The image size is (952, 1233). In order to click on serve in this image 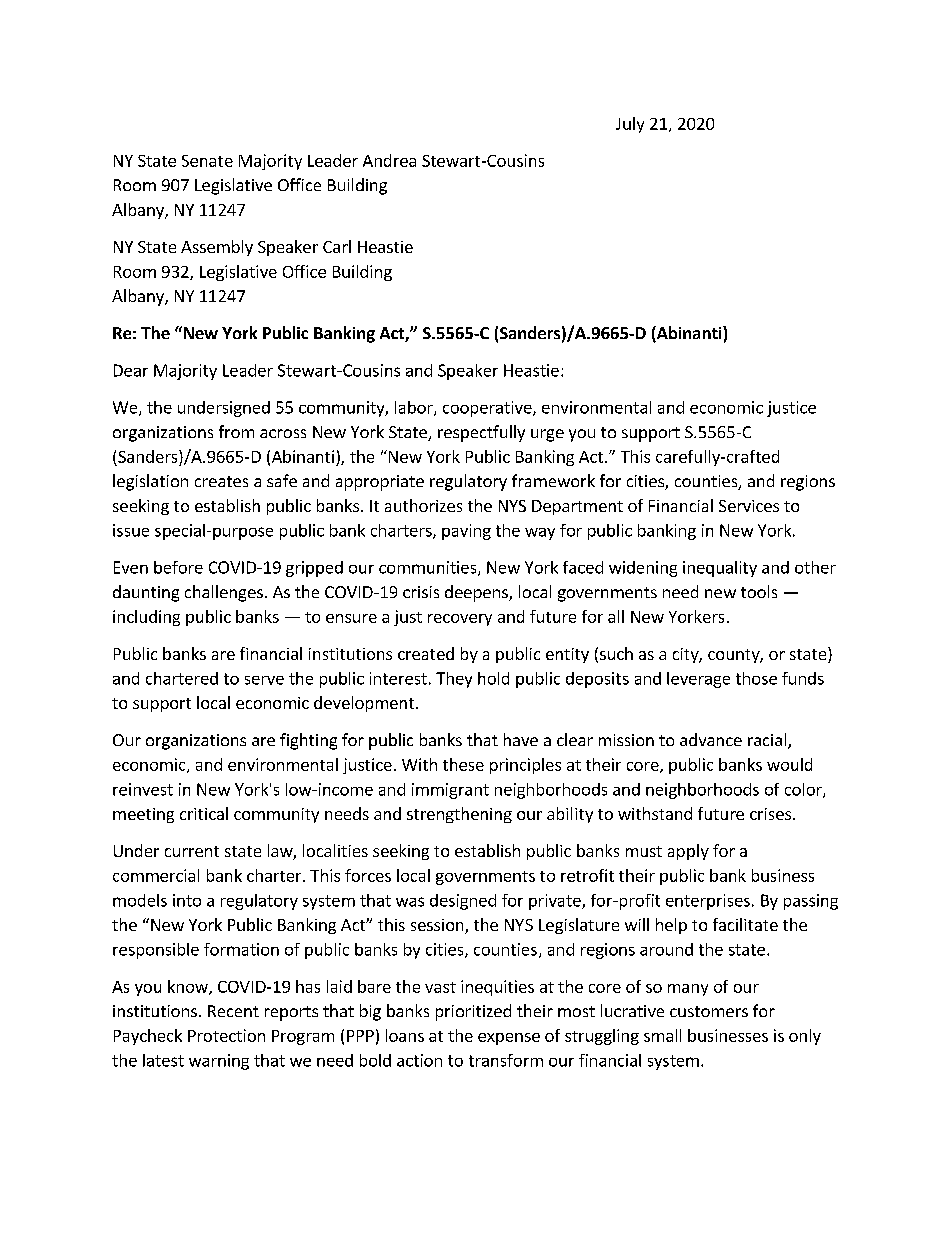, I will do `click(264, 680)`.
